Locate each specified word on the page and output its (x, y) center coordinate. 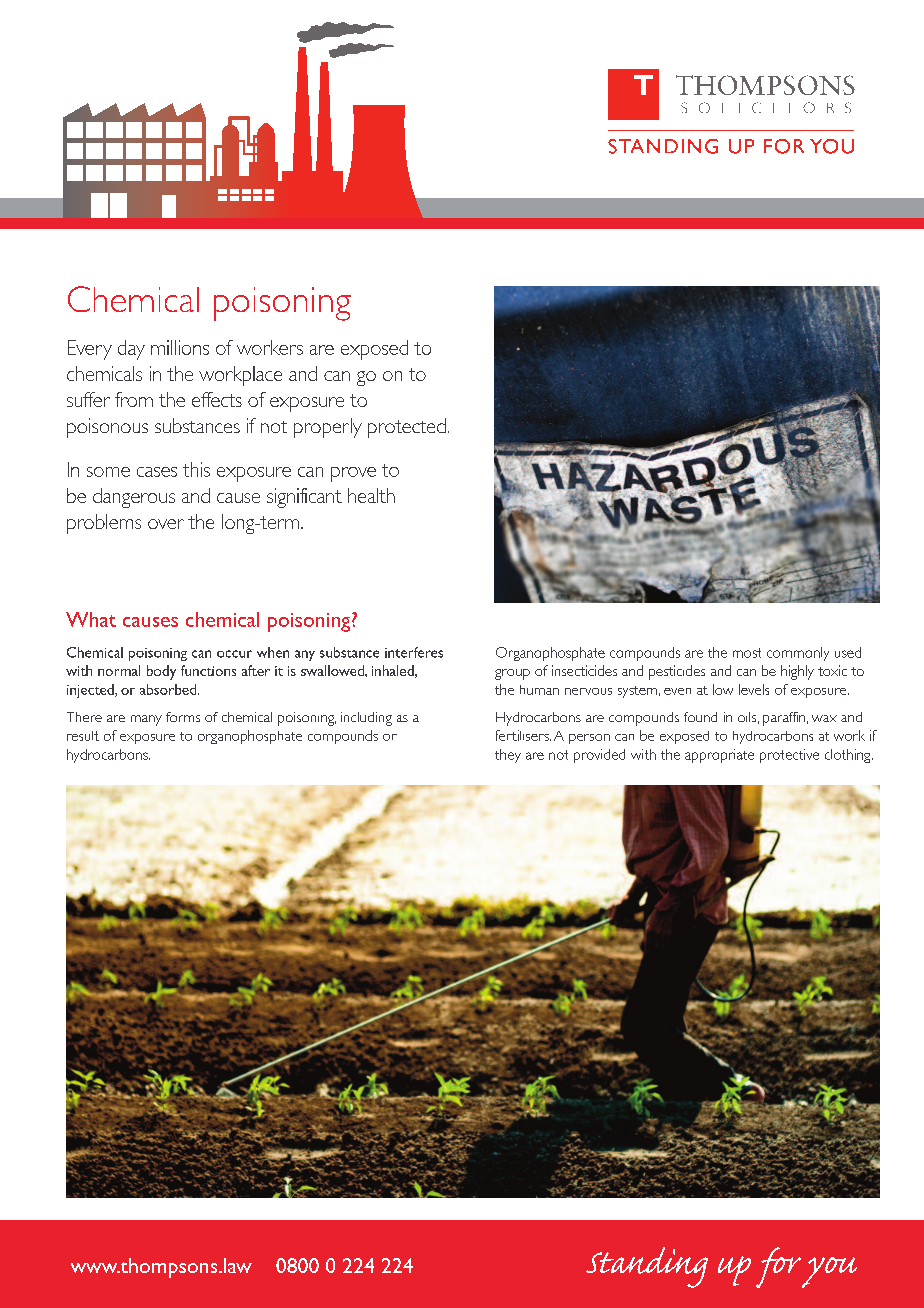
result (83, 736)
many (146, 720)
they (508, 756)
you (829, 1272)
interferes (414, 652)
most (747, 653)
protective (789, 756)
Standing (647, 1267)
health (371, 495)
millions (180, 347)
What (91, 619)
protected (407, 428)
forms (183, 717)
